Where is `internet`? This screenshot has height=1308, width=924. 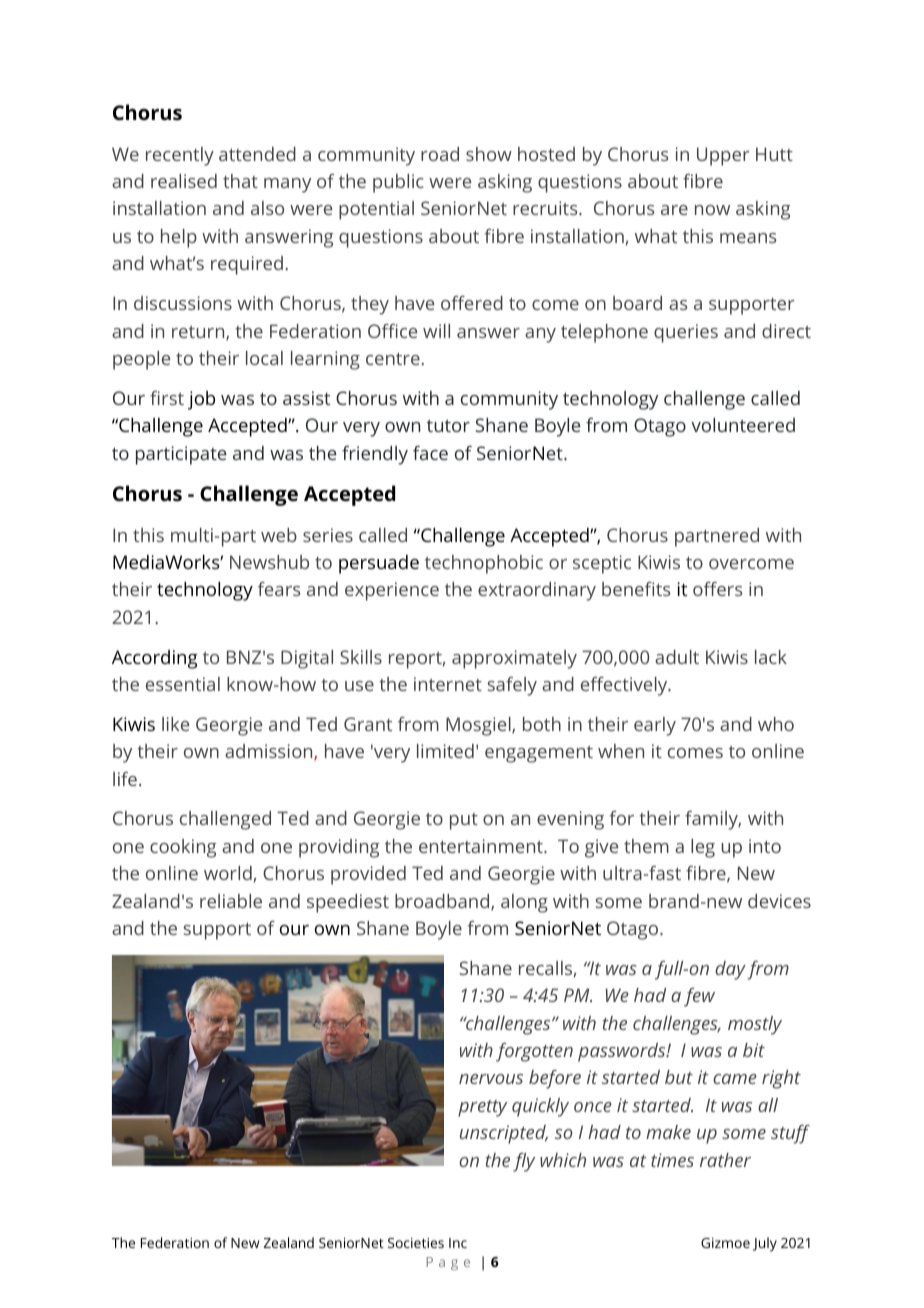 internet is located at coordinates (448, 684).
